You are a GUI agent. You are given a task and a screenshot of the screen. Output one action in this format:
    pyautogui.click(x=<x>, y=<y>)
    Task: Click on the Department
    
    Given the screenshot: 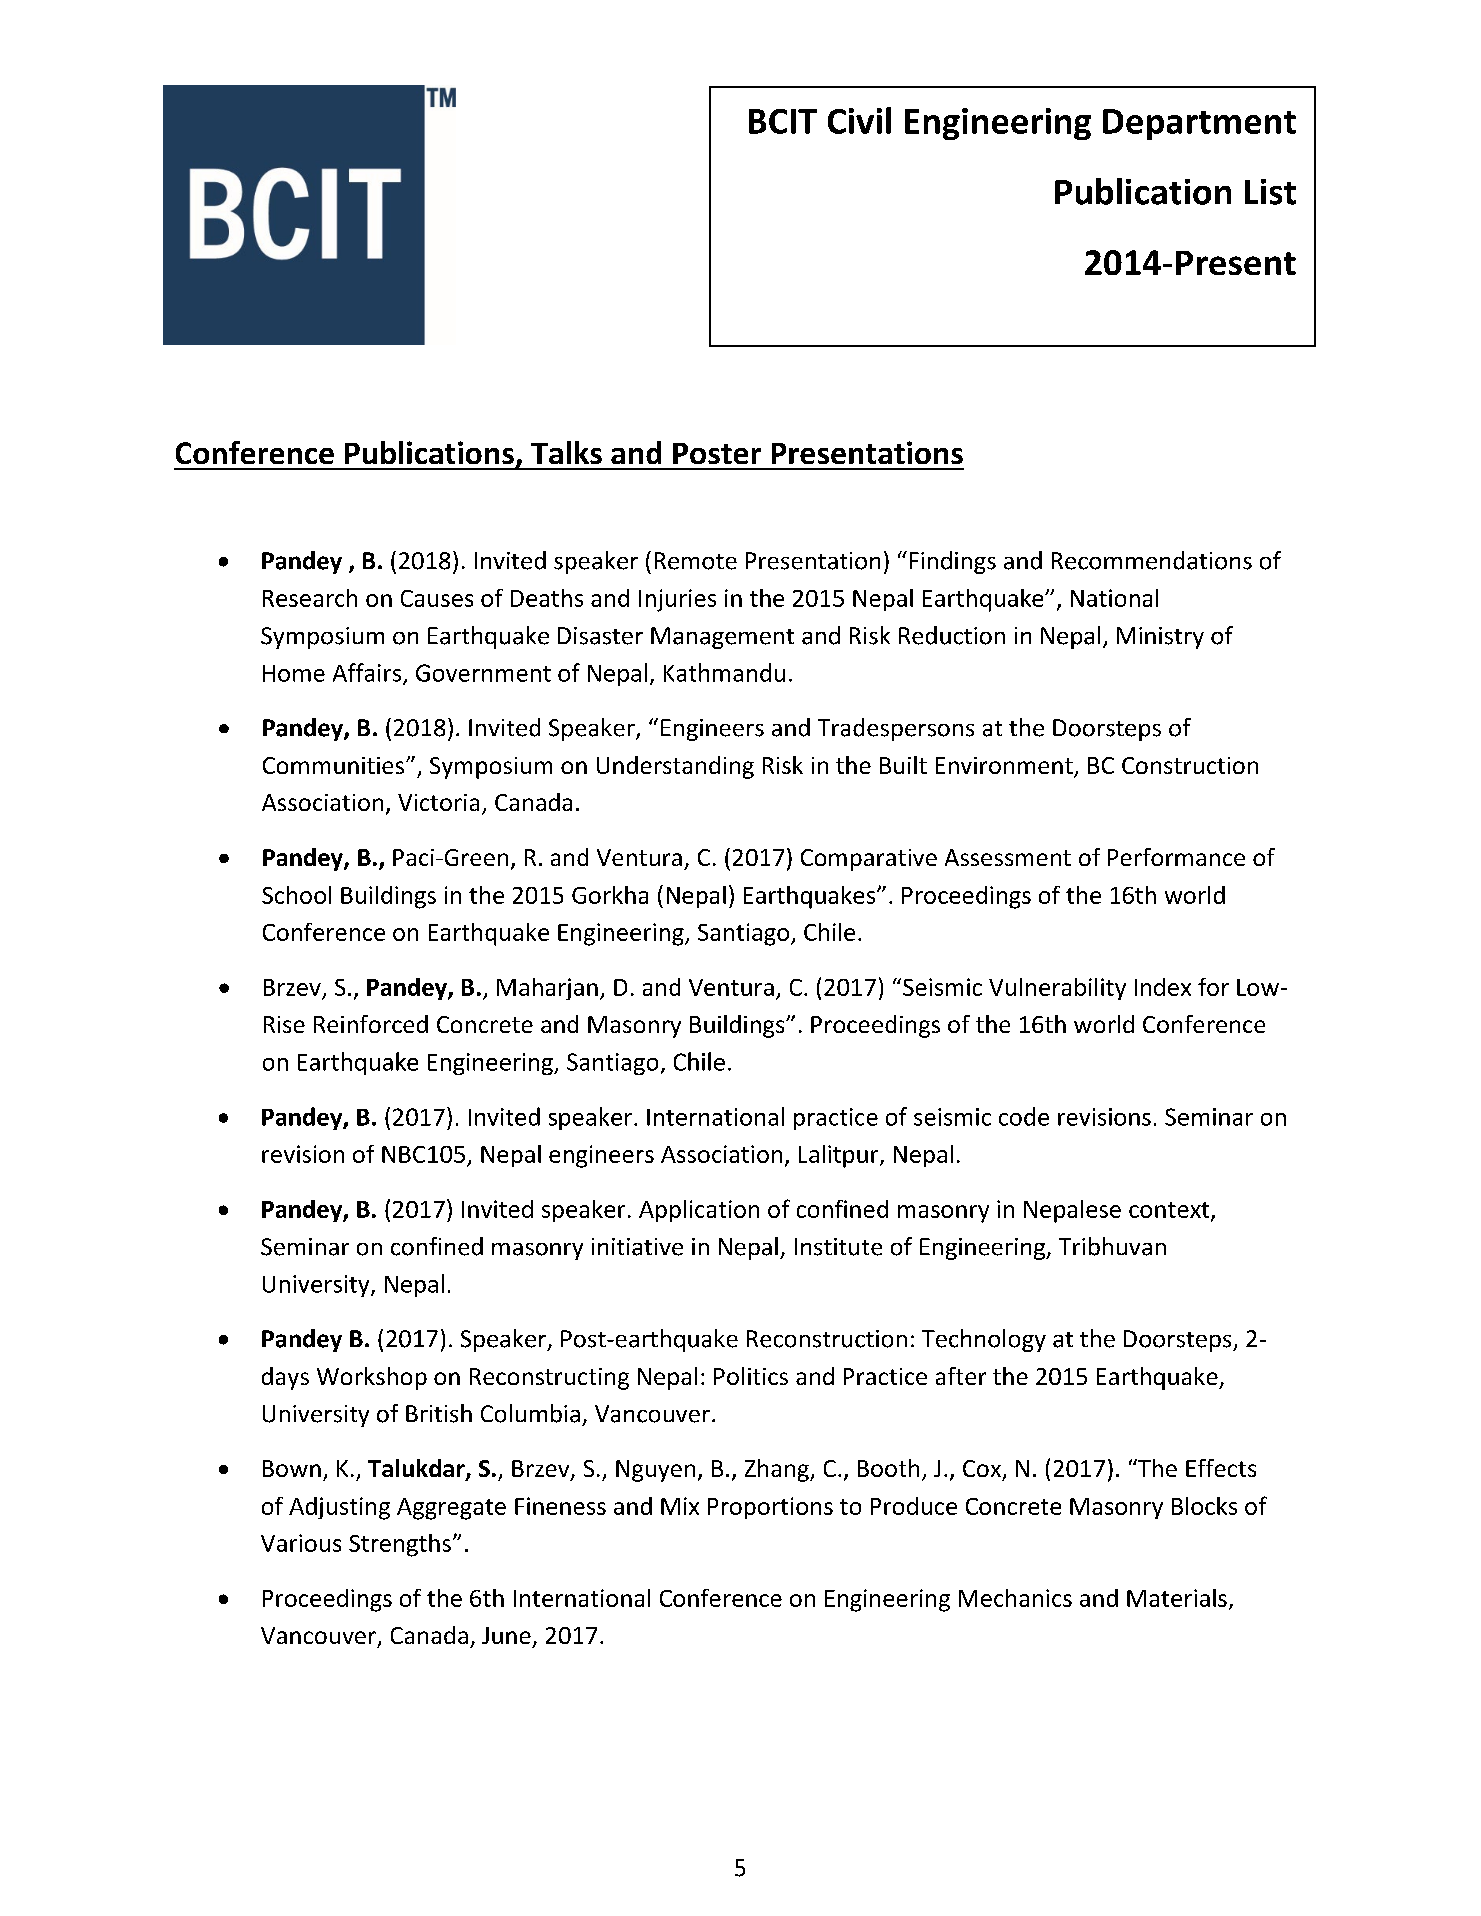 What is the action you would take?
    pyautogui.click(x=1199, y=124)
